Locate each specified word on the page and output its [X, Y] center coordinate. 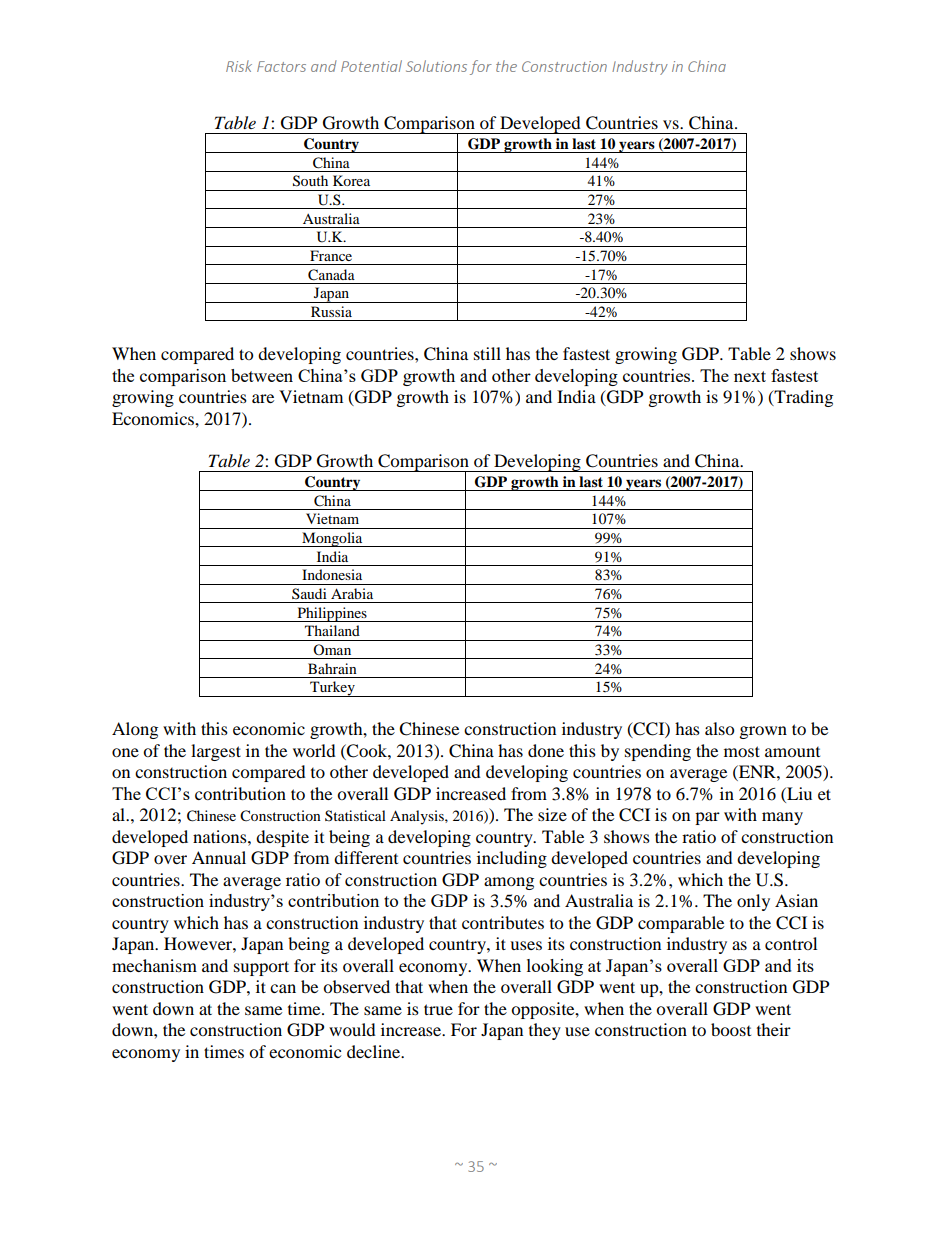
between [262, 375]
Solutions [436, 66]
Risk [239, 66]
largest [216, 752]
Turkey [332, 689]
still [487, 353]
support [261, 968]
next [750, 376]
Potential [371, 66]
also [719, 728]
